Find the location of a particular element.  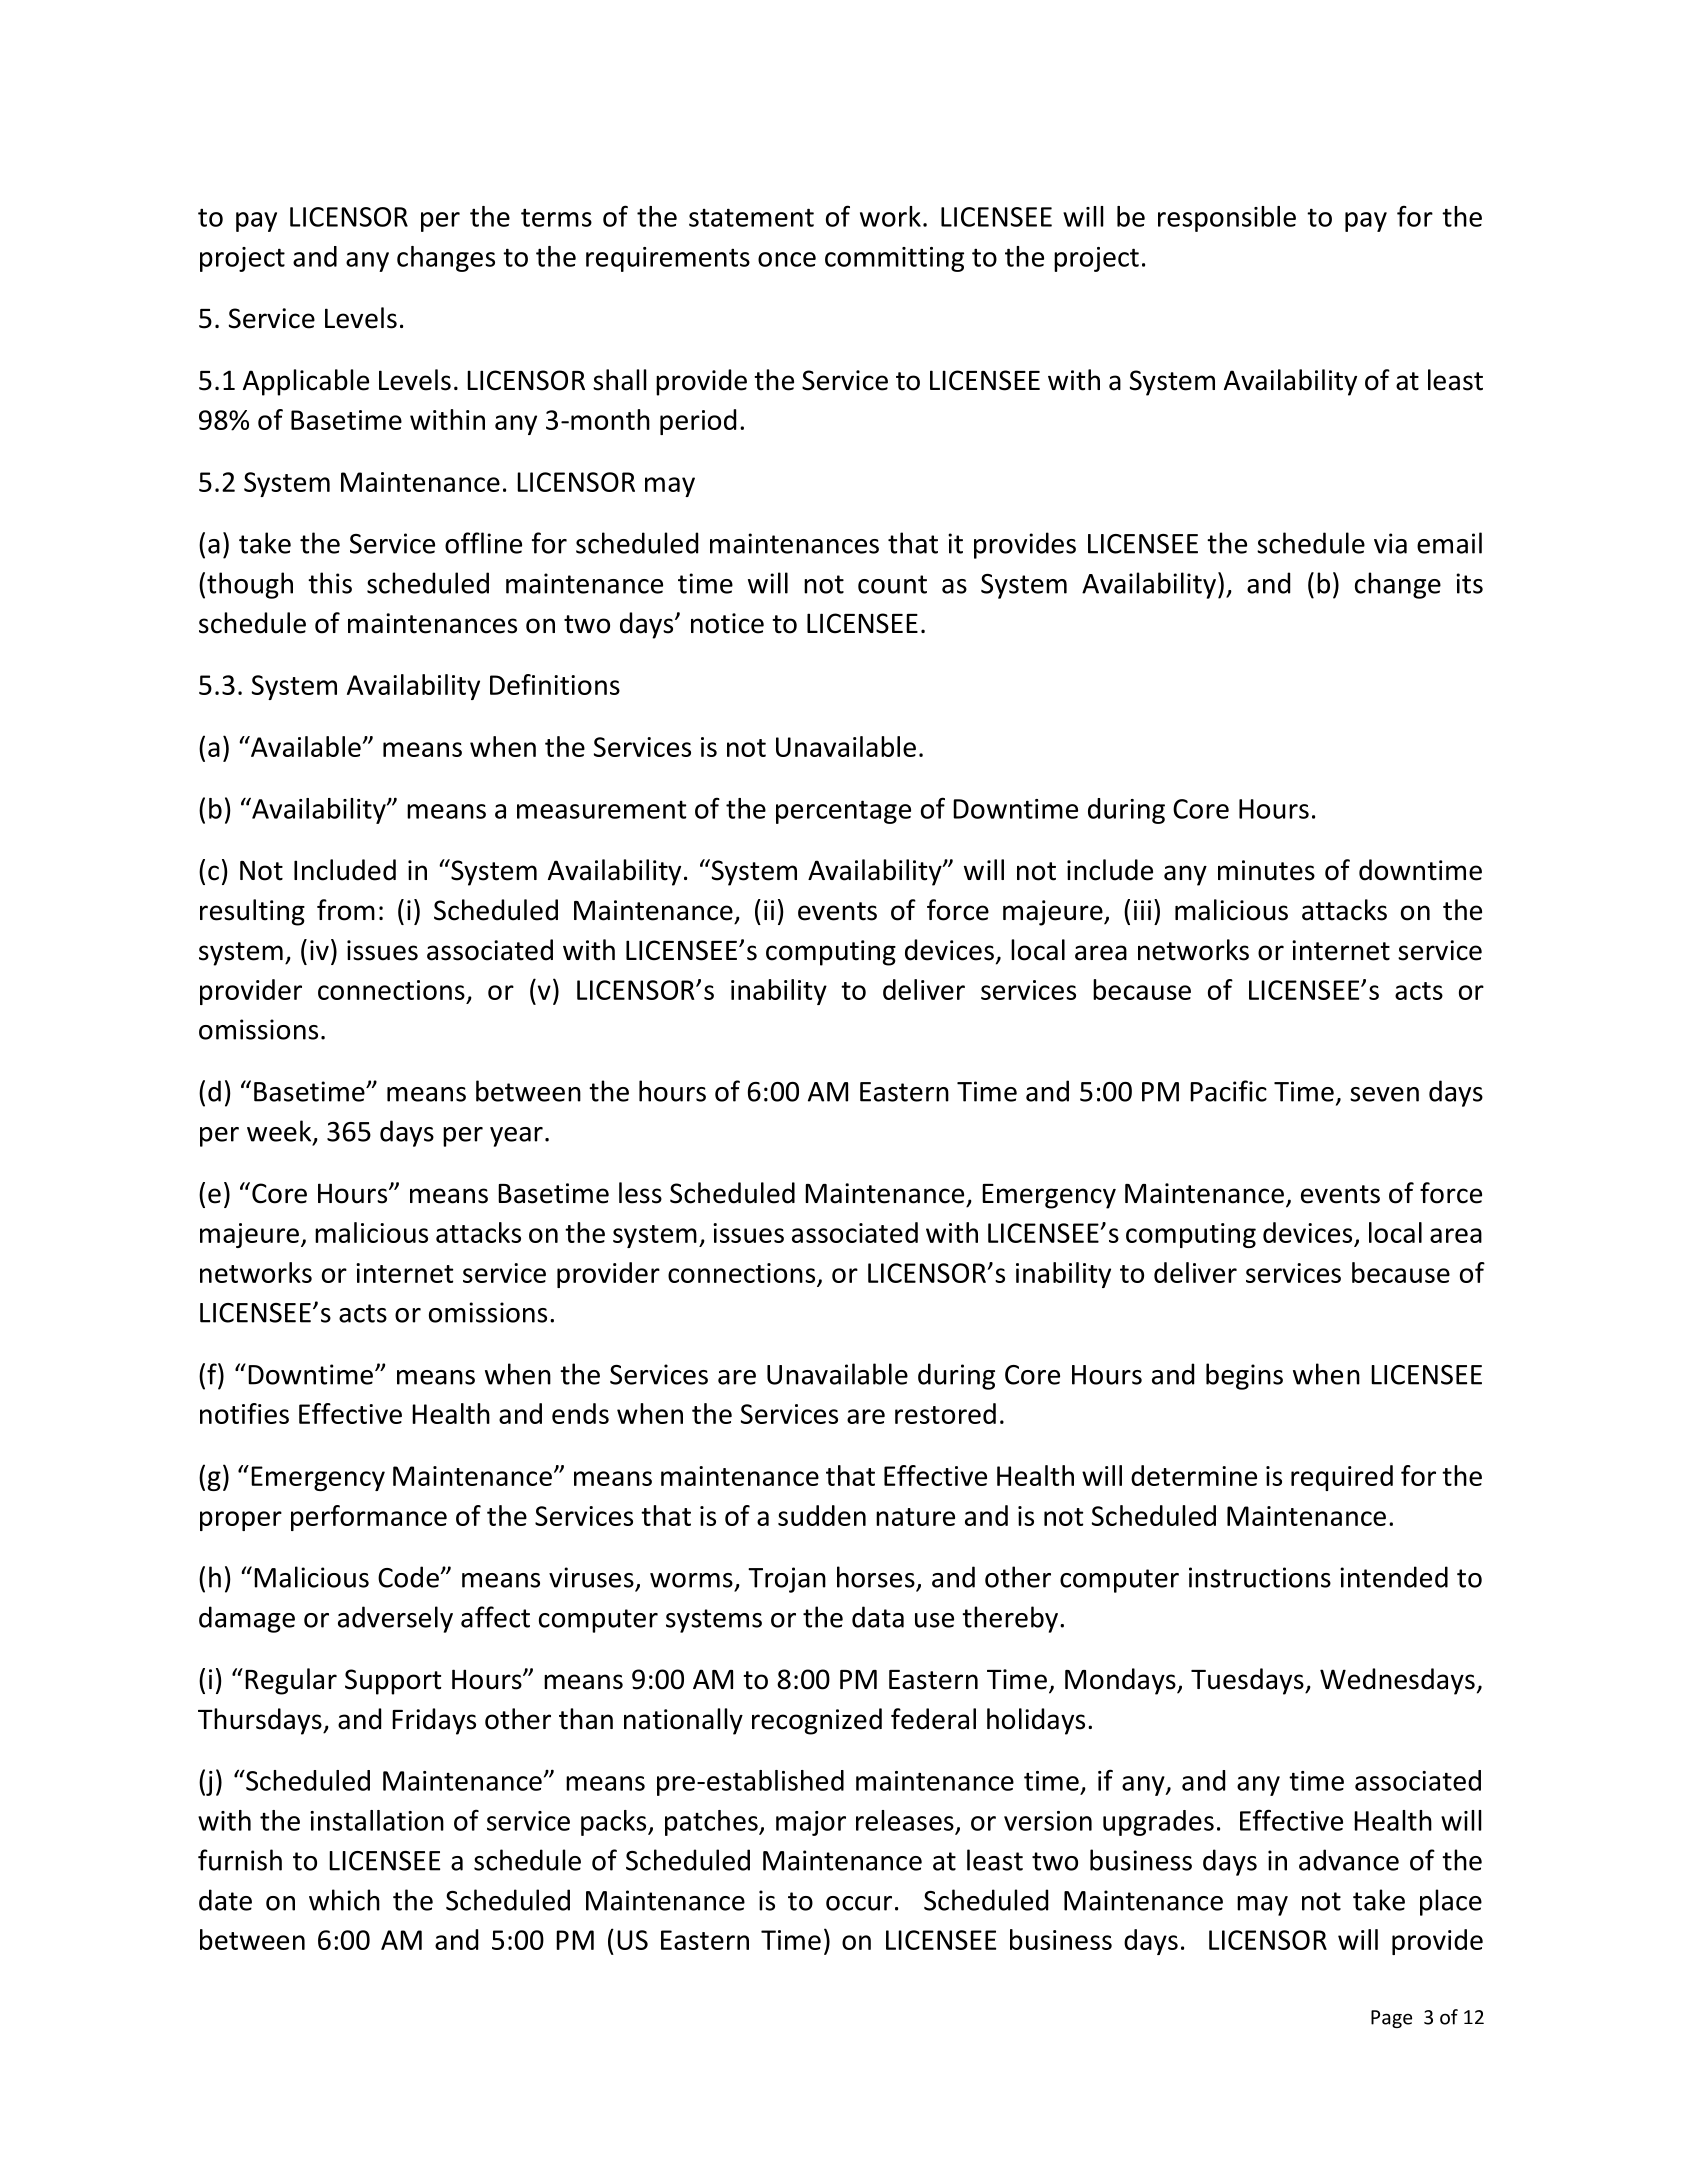

responsible is located at coordinates (1227, 219).
